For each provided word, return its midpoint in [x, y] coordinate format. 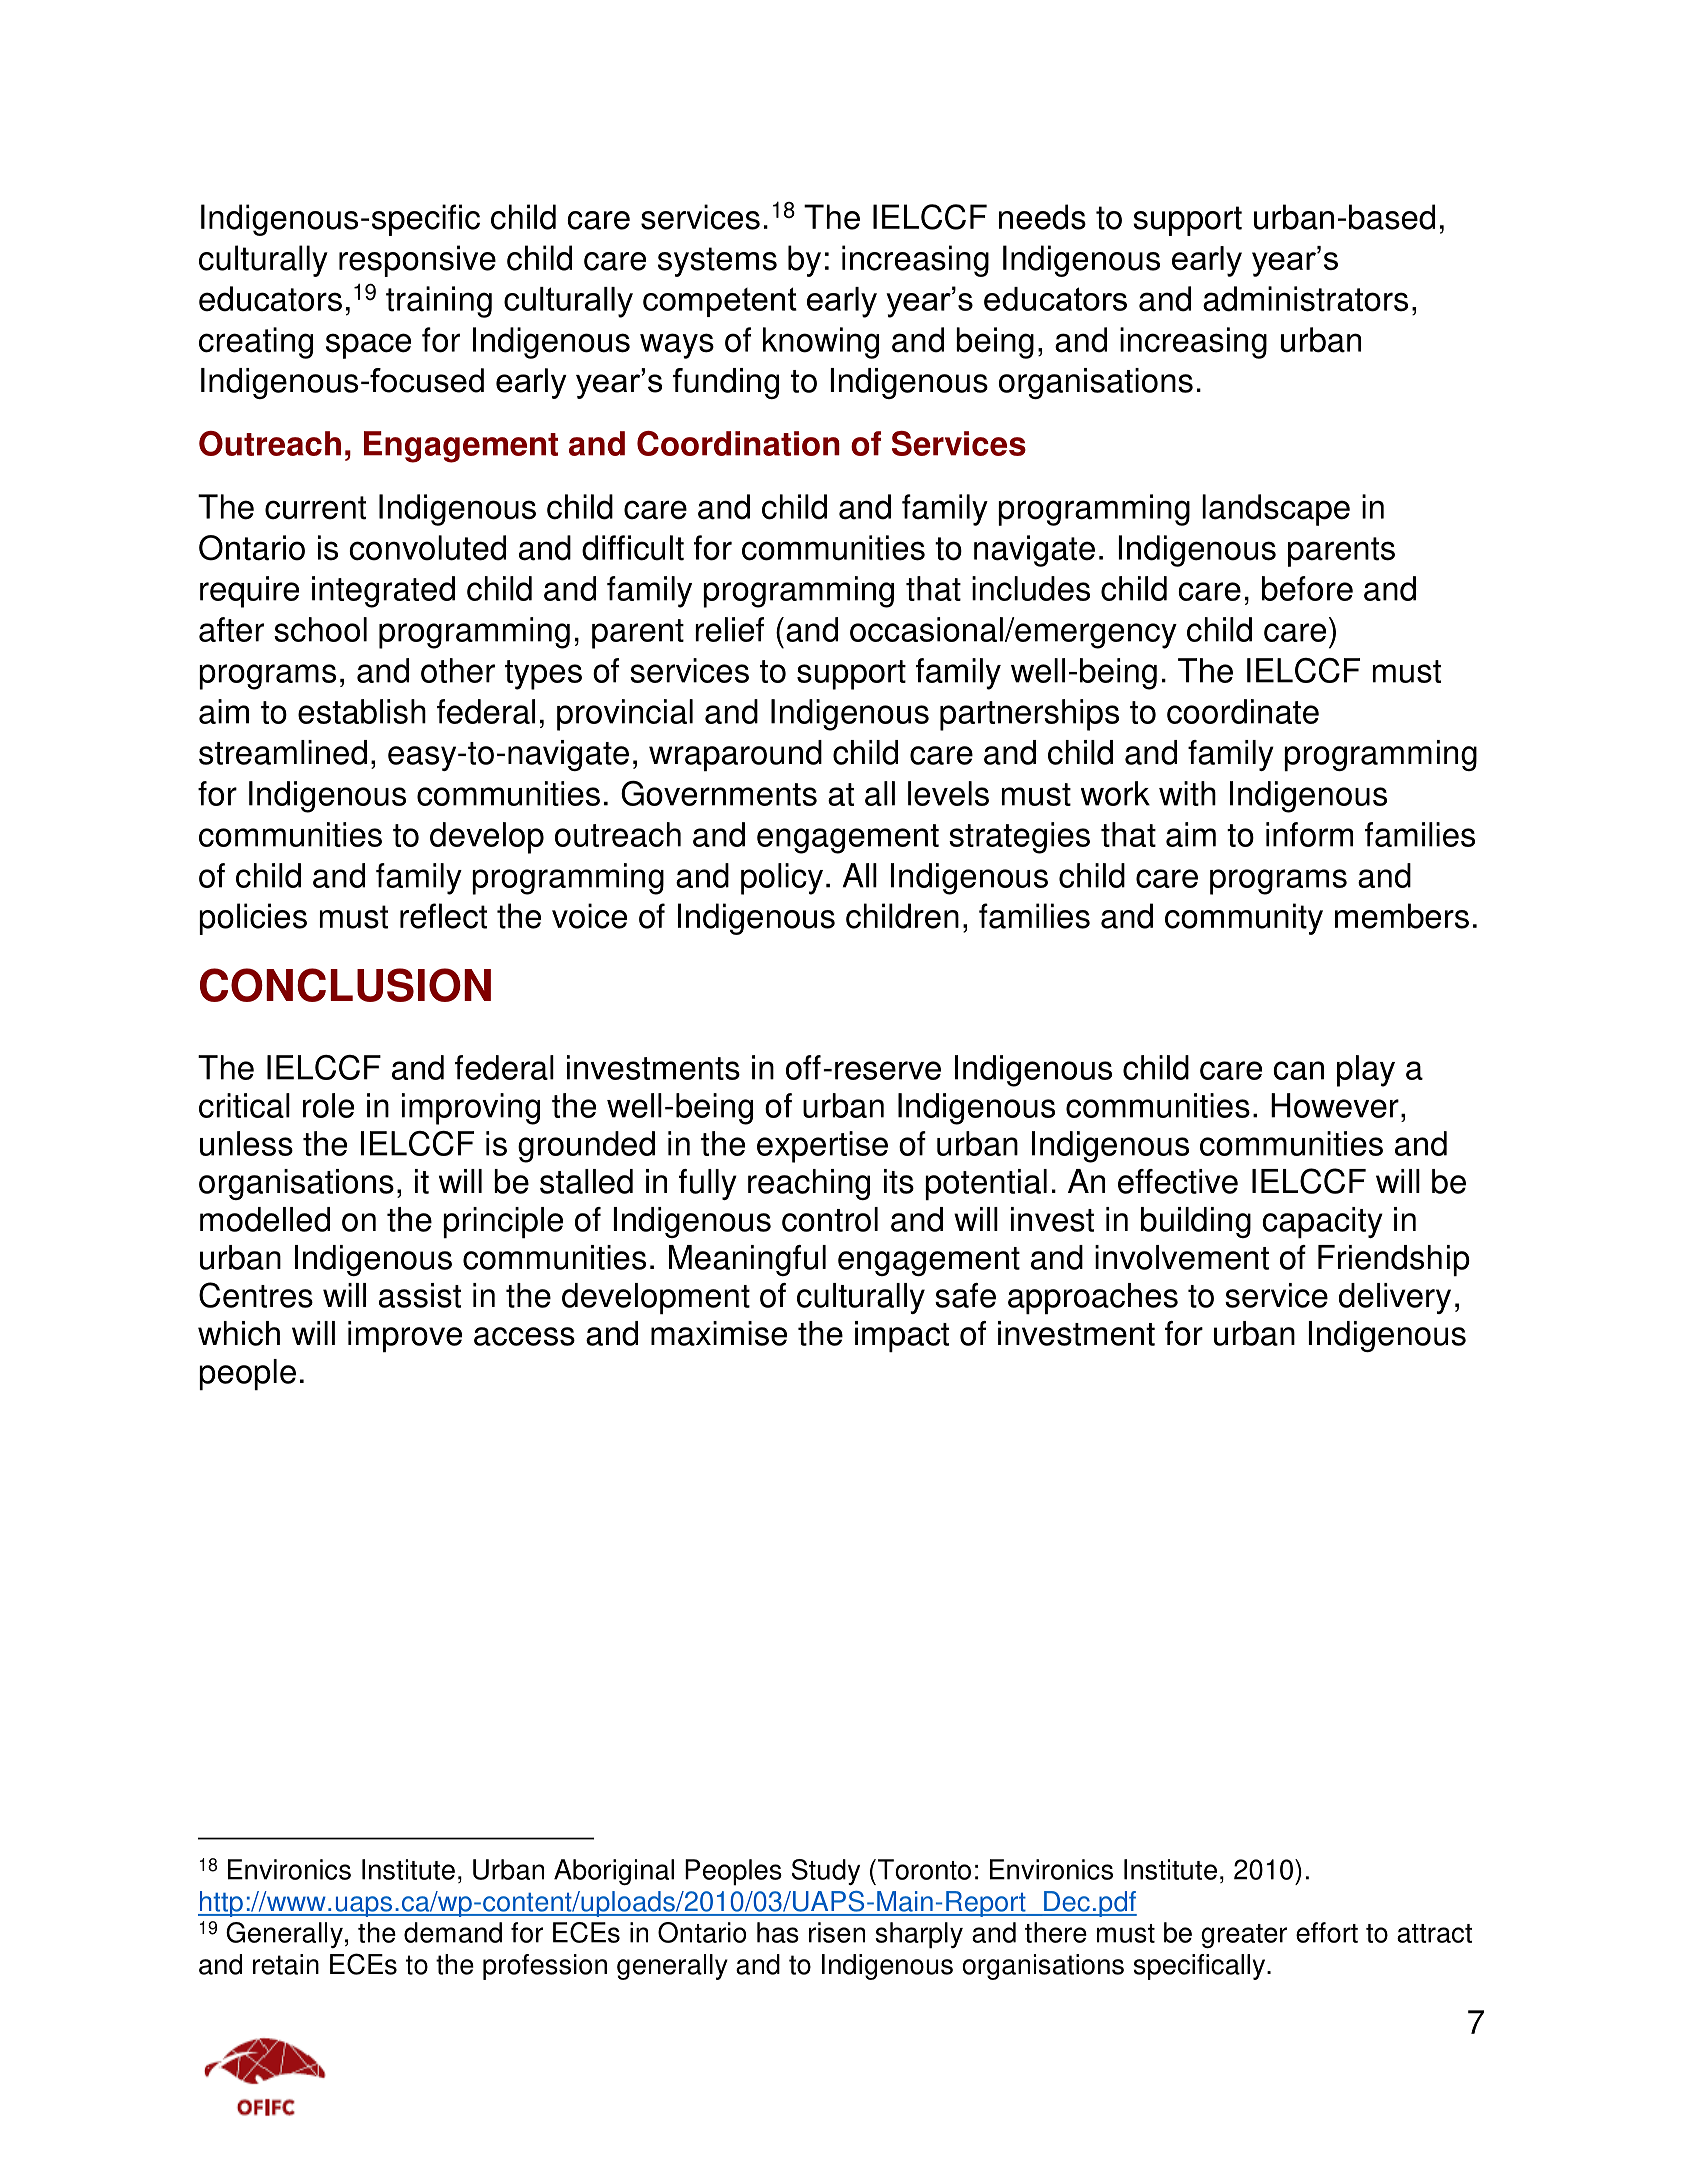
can [1298, 1070]
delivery [1395, 1298]
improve [405, 1336]
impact [902, 1336]
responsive [417, 261]
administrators [1305, 299]
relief [729, 629]
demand [453, 1932]
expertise [822, 1147]
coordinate [1243, 711]
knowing [821, 343]
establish [362, 711]
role [328, 1105]
